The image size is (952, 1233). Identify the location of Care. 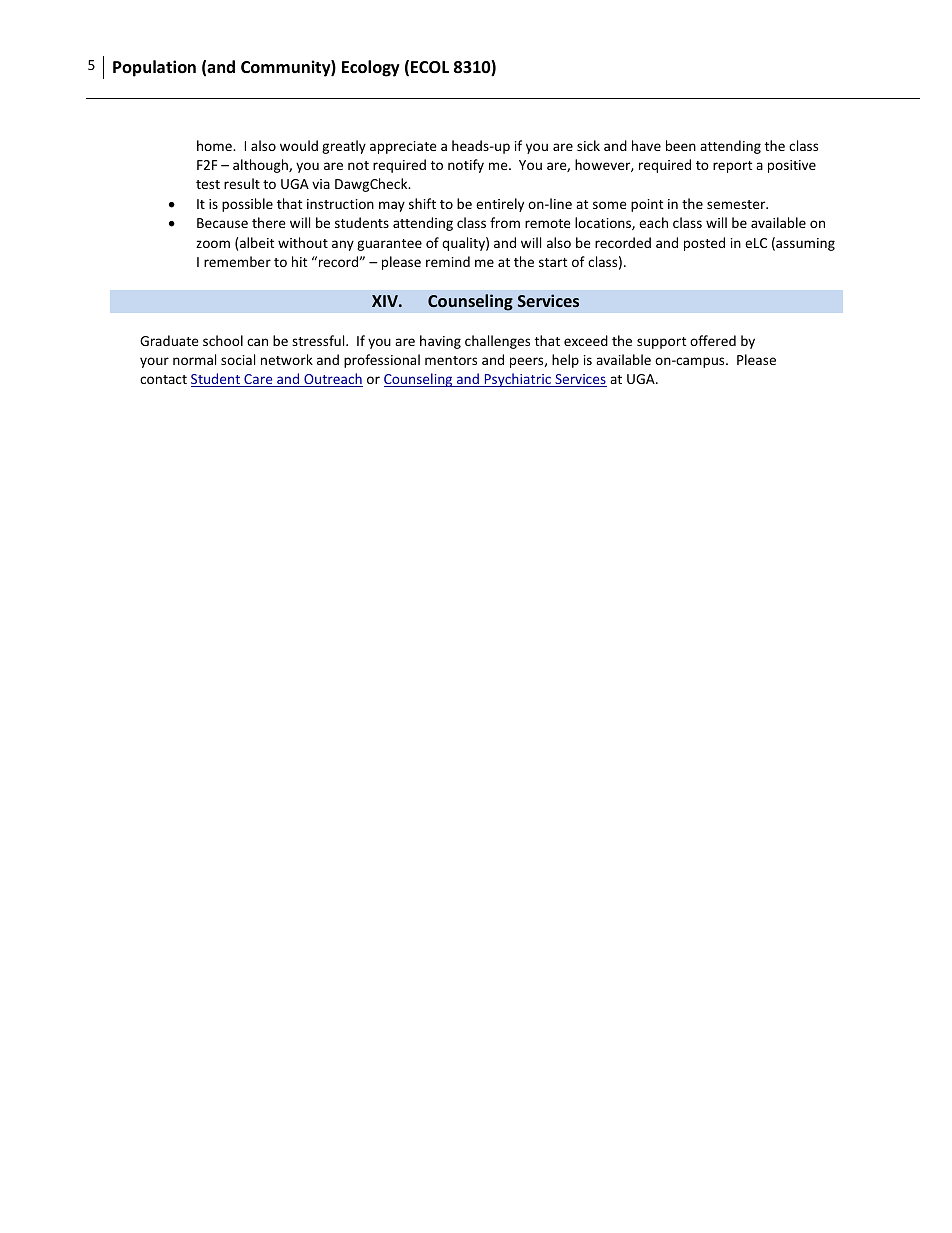
(258, 380).
